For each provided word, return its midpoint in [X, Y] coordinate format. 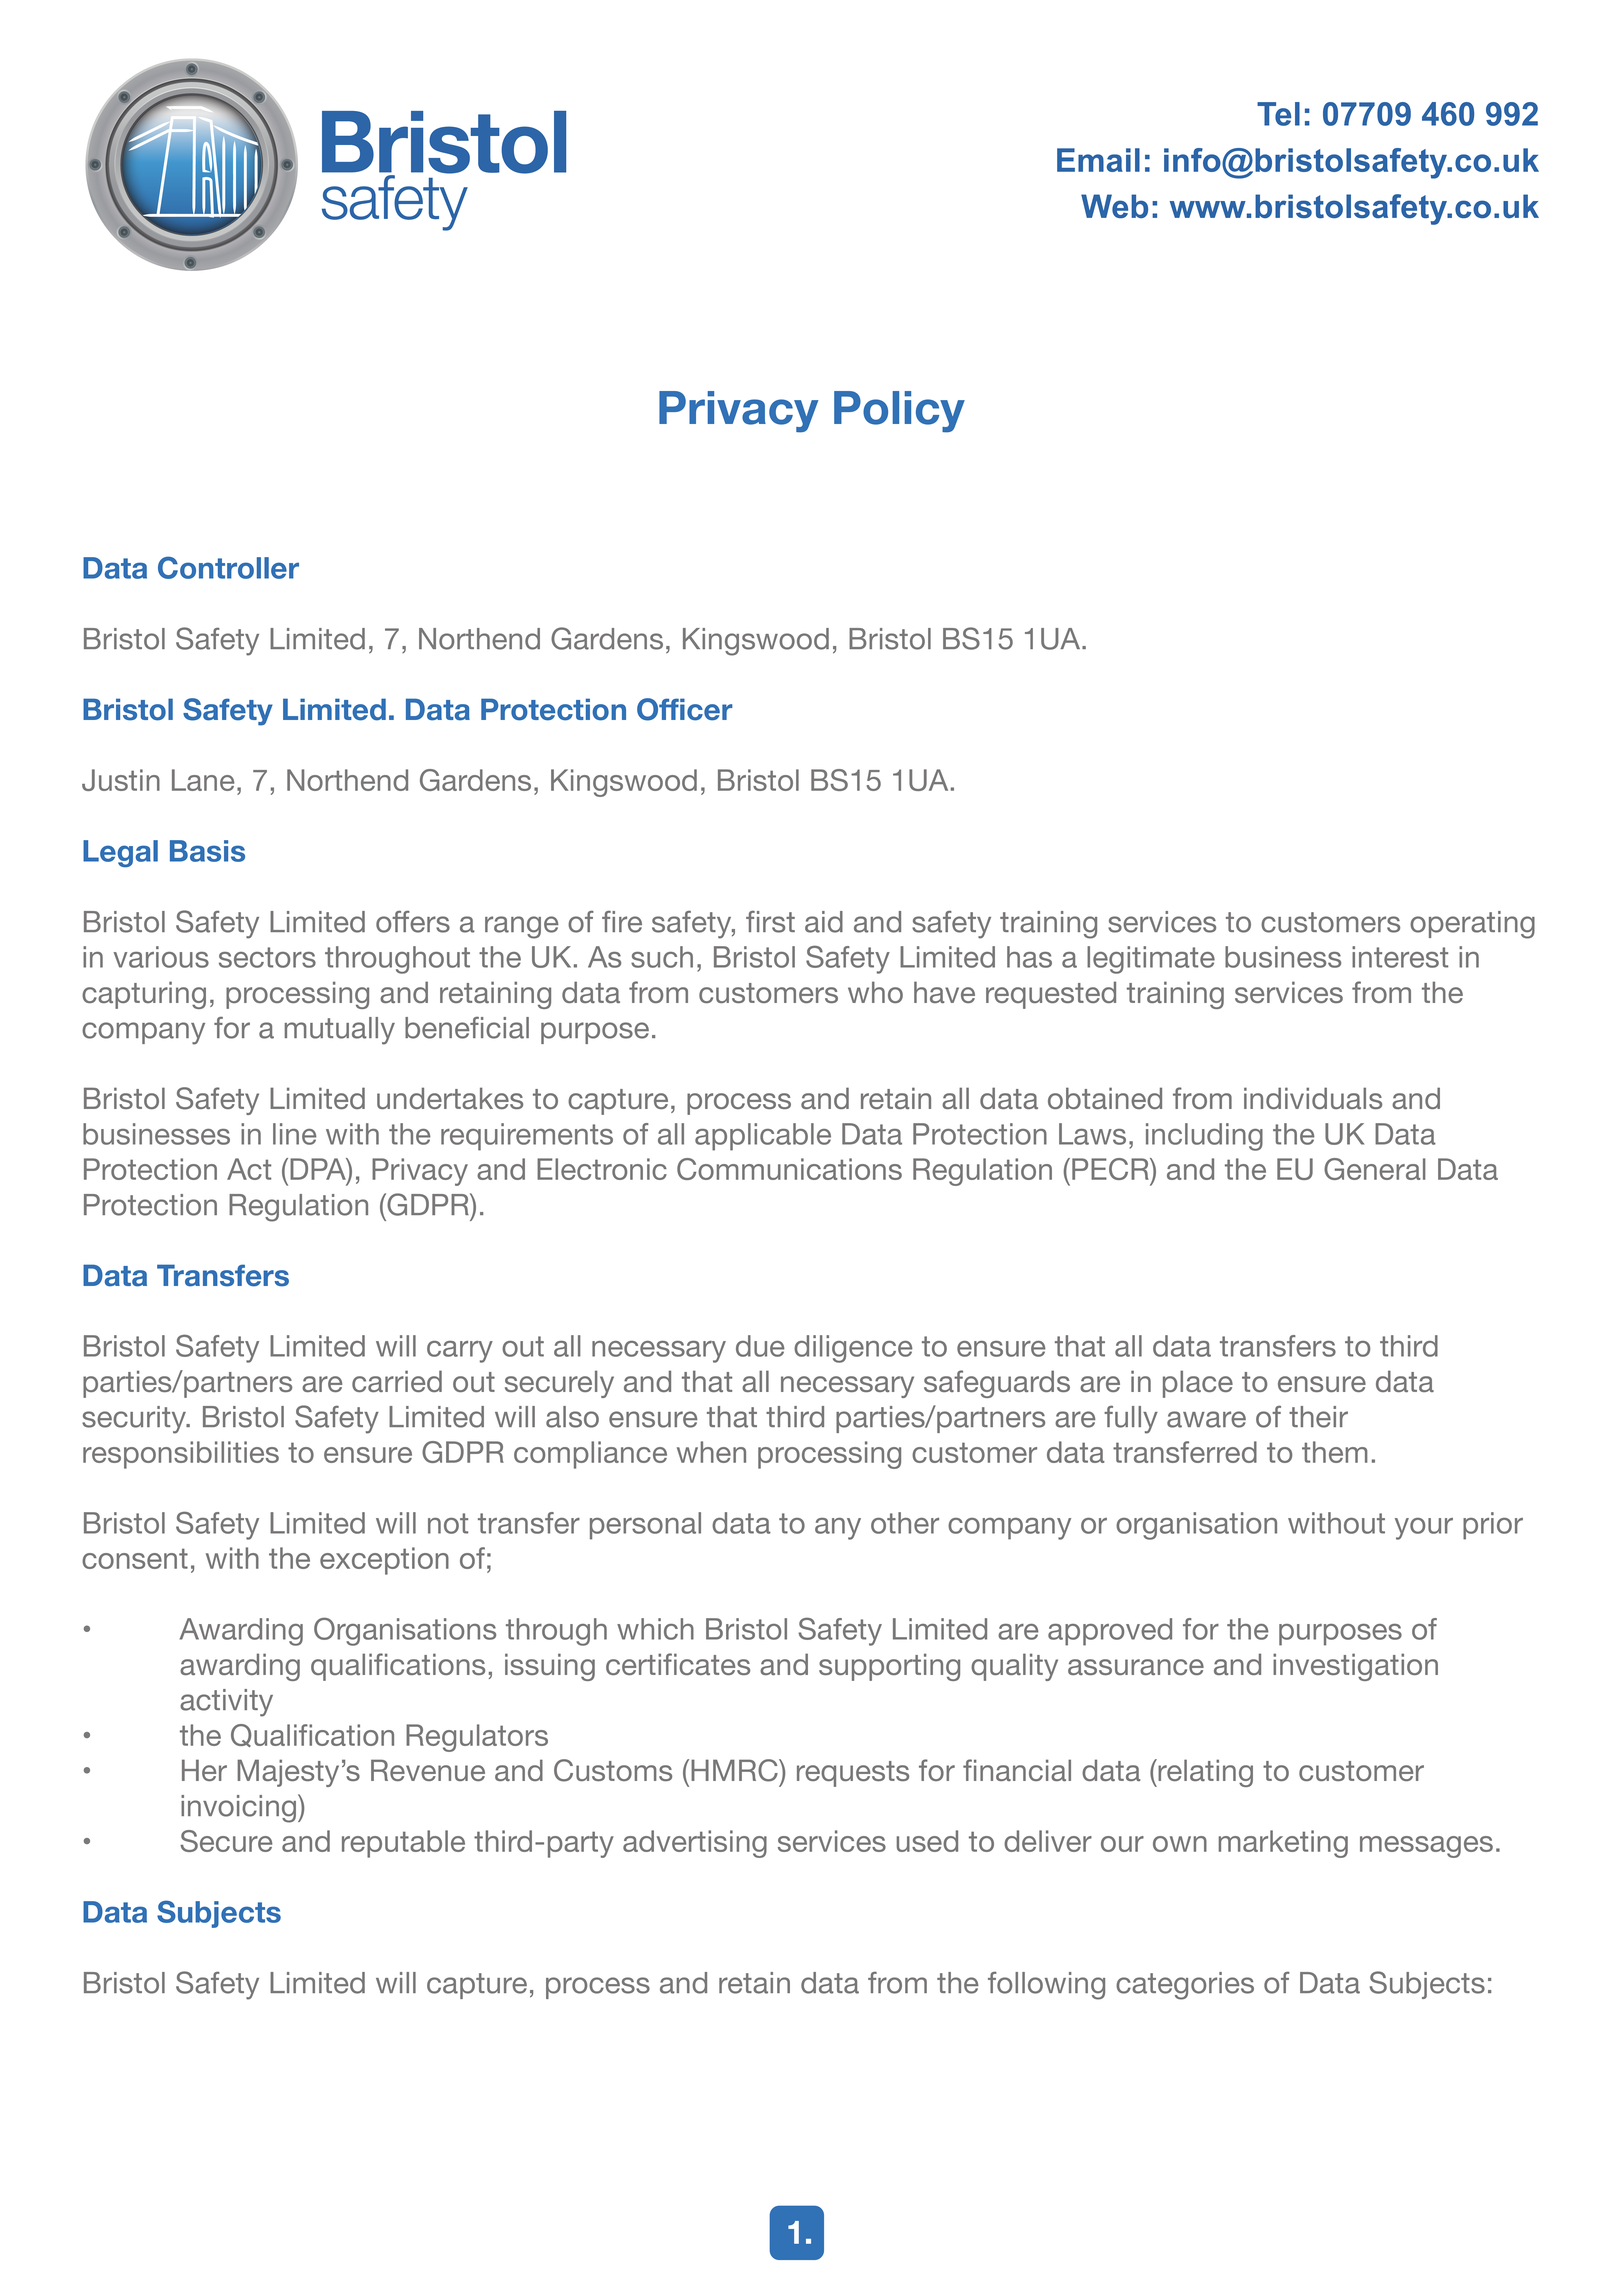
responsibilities [181, 1455]
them [1335, 1452]
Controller [228, 567]
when [711, 1452]
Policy [899, 412]
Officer [685, 709]
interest [1400, 957]
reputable [403, 1844]
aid [824, 922]
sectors [267, 957]
